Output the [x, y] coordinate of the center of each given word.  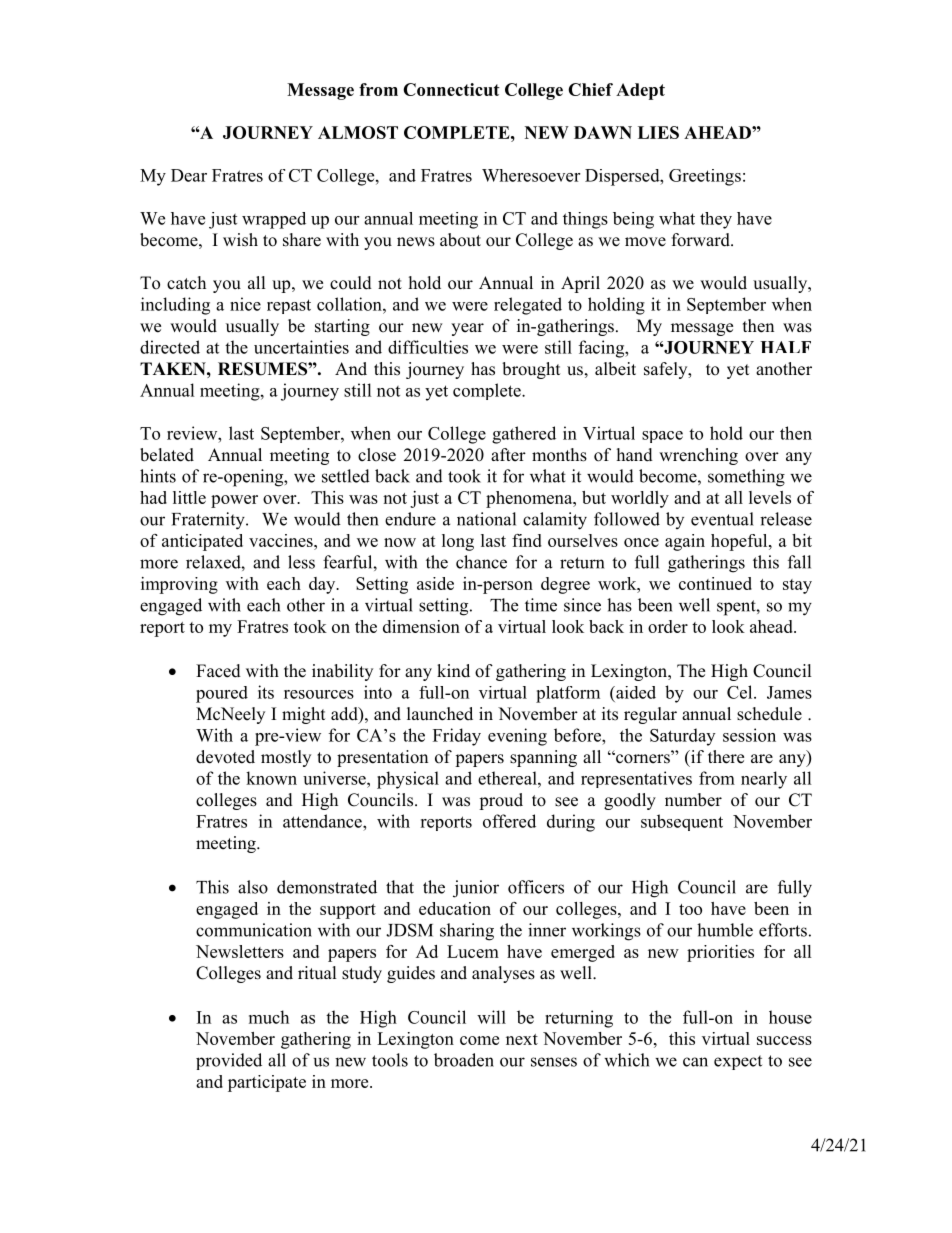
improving [179, 585]
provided [229, 1061]
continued [715, 583]
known [271, 778]
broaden [464, 1060]
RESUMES [263, 369]
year [467, 329]
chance [481, 562]
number [693, 800]
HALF [785, 347]
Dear [189, 175]
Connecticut [451, 89]
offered [509, 821]
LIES [658, 132]
